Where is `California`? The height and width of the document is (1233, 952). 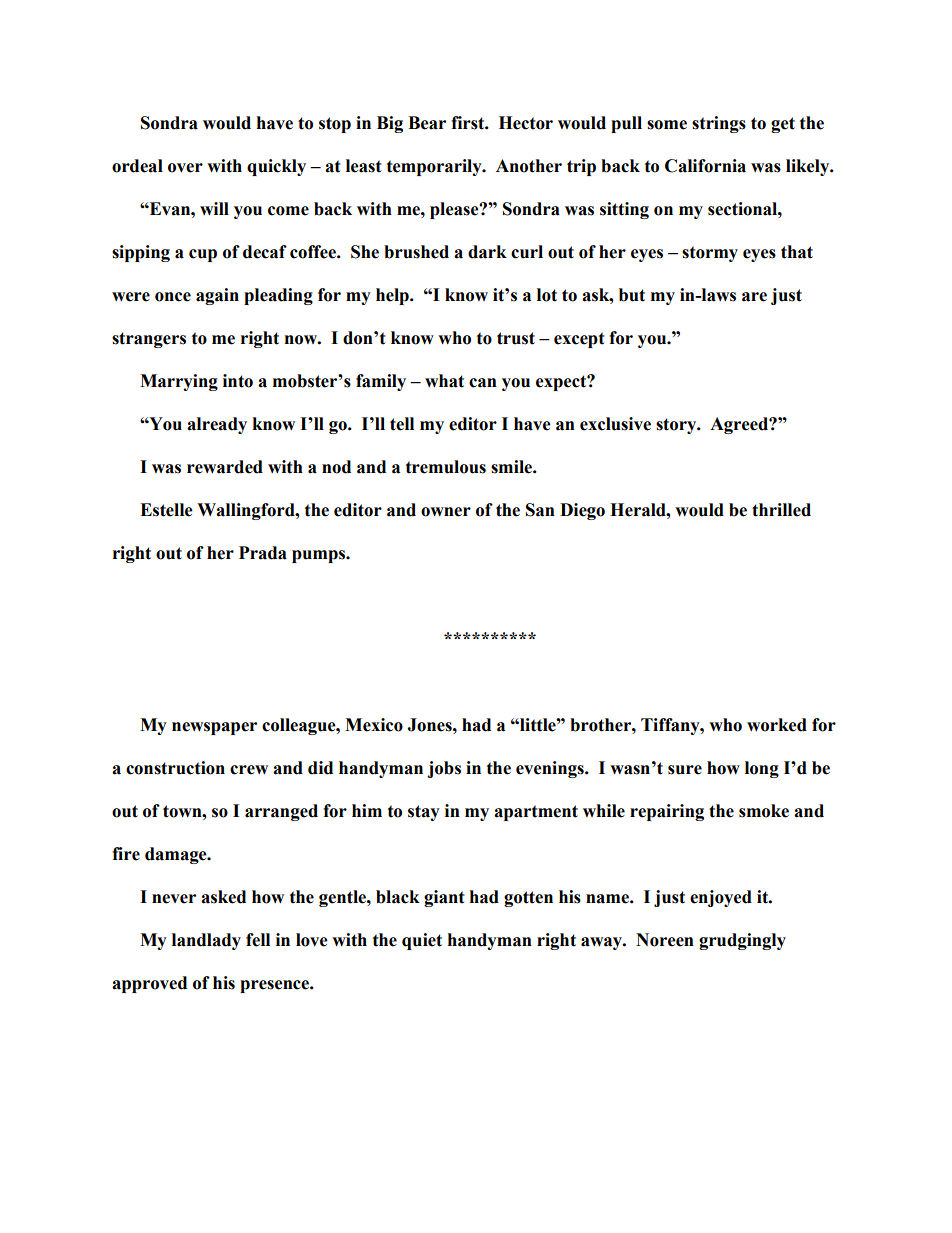
California is located at coordinates (705, 166).
